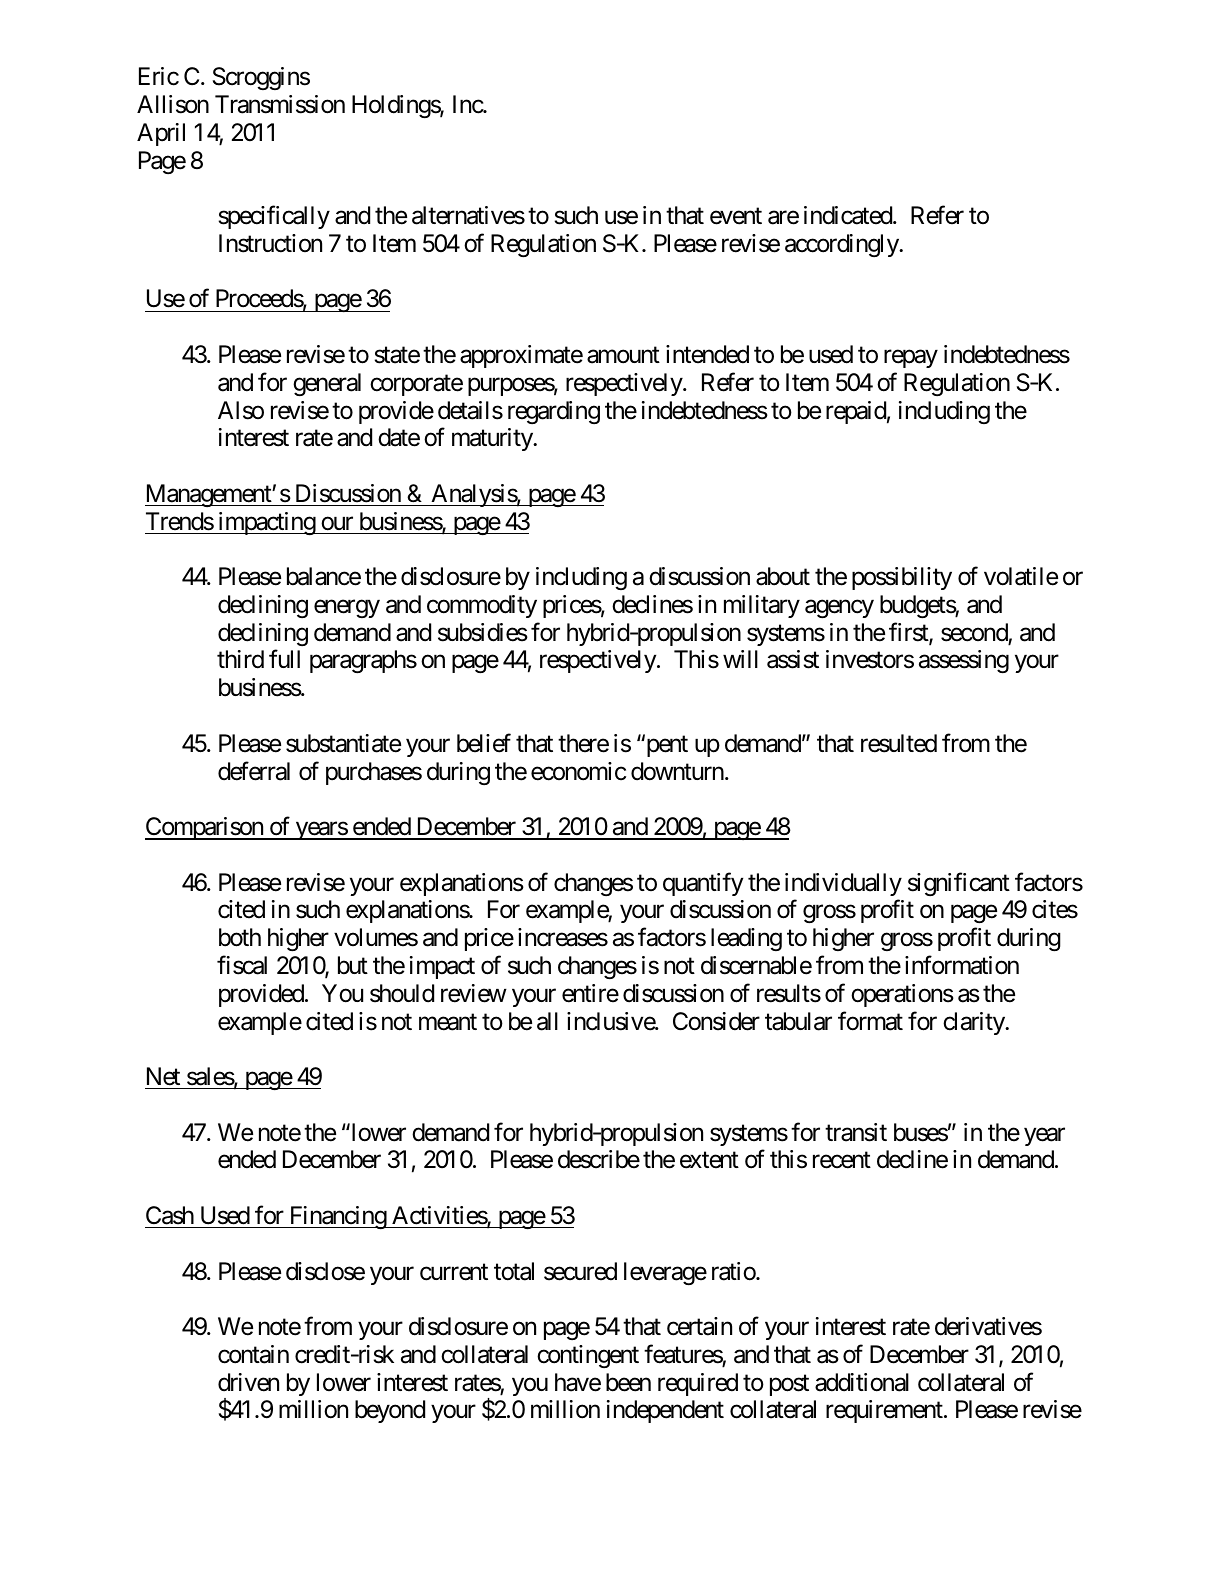  Describe the element at coordinates (254, 771) in the image. I see `deferral` at that location.
